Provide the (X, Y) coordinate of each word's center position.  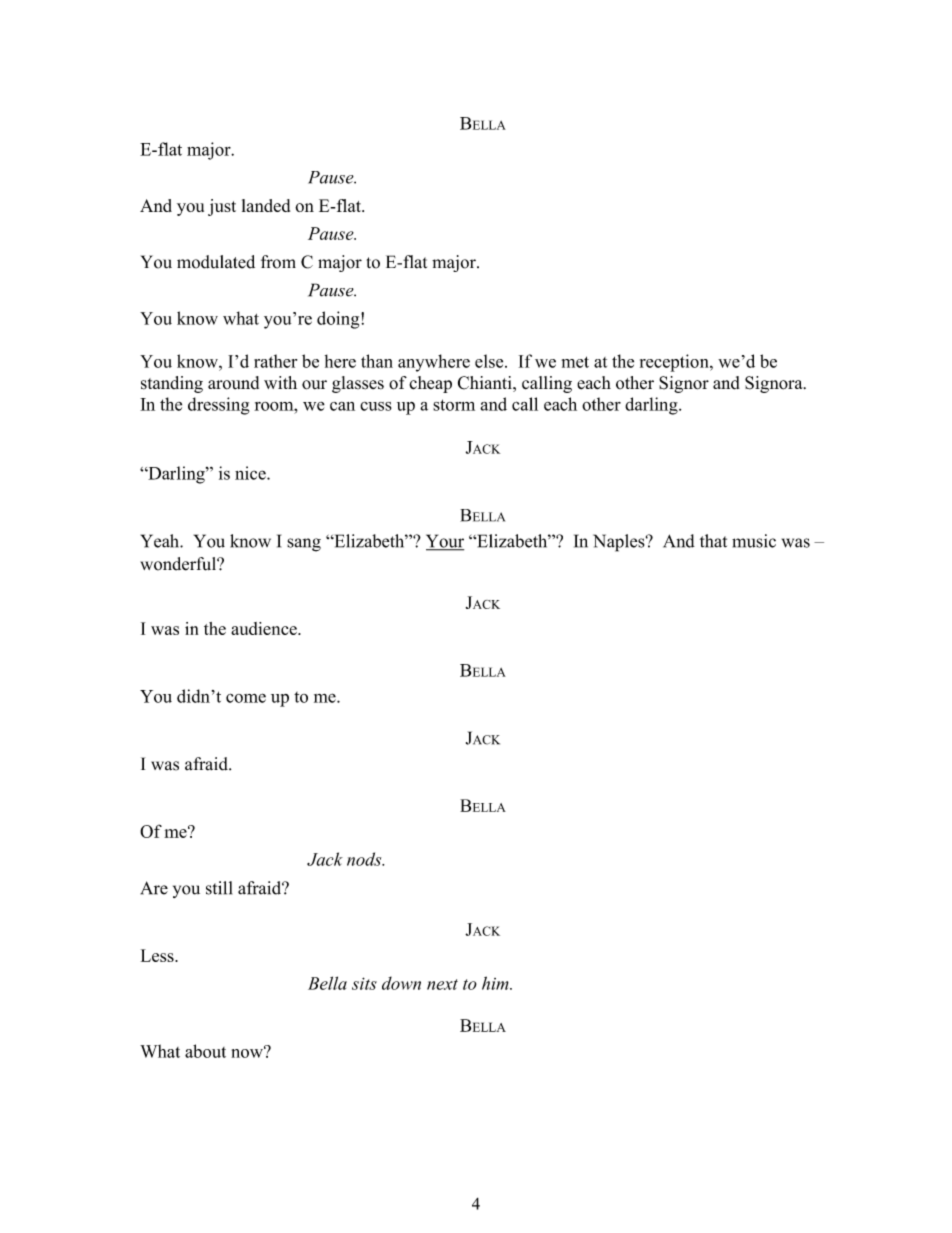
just (222, 207)
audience (265, 628)
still (219, 888)
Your (445, 542)
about (205, 1051)
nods (365, 859)
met (575, 362)
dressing (219, 406)
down (401, 983)
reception (675, 363)
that (713, 541)
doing (339, 320)
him (496, 983)
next (442, 984)
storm (454, 405)
